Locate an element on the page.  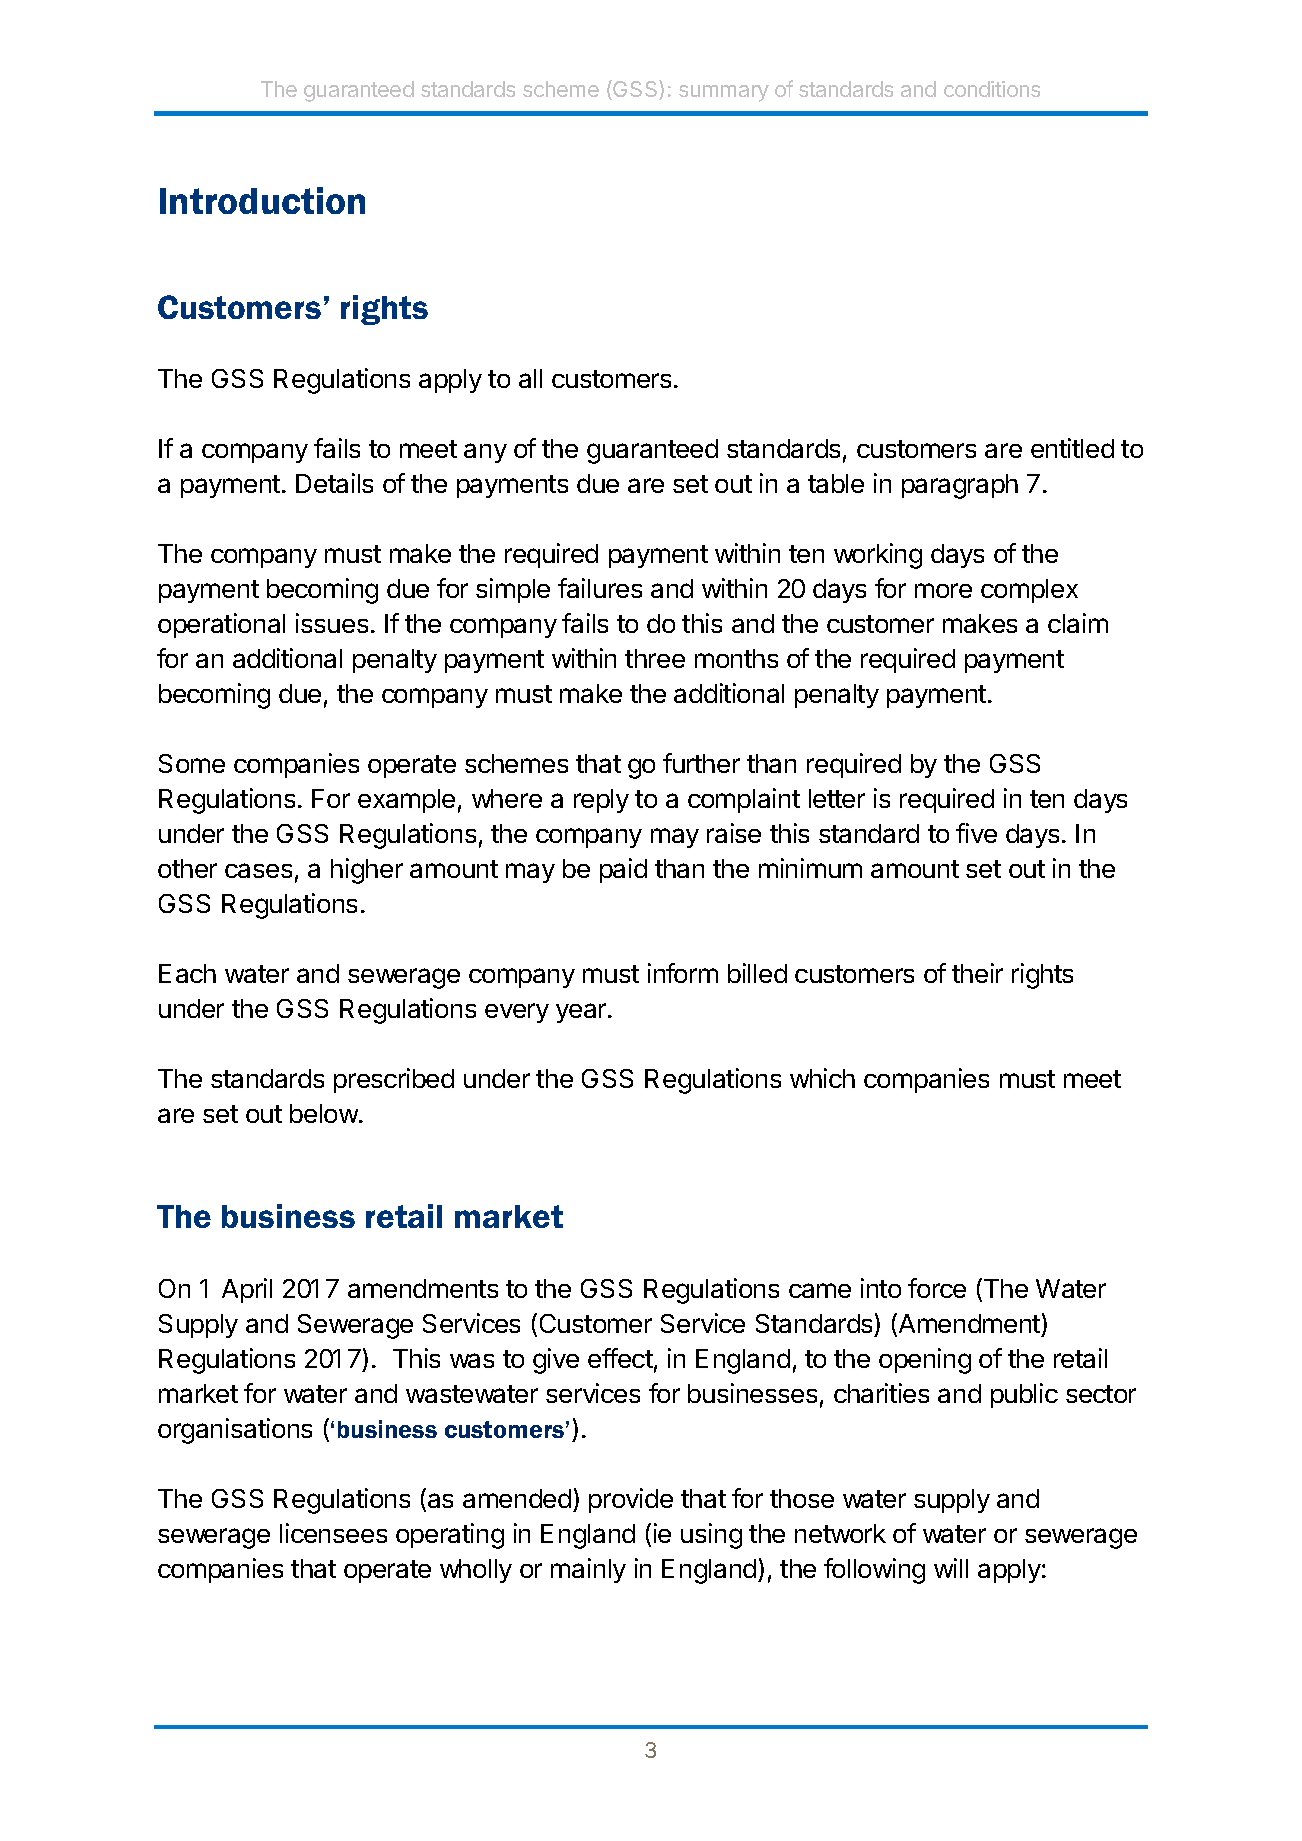
below is located at coordinates (325, 1113).
